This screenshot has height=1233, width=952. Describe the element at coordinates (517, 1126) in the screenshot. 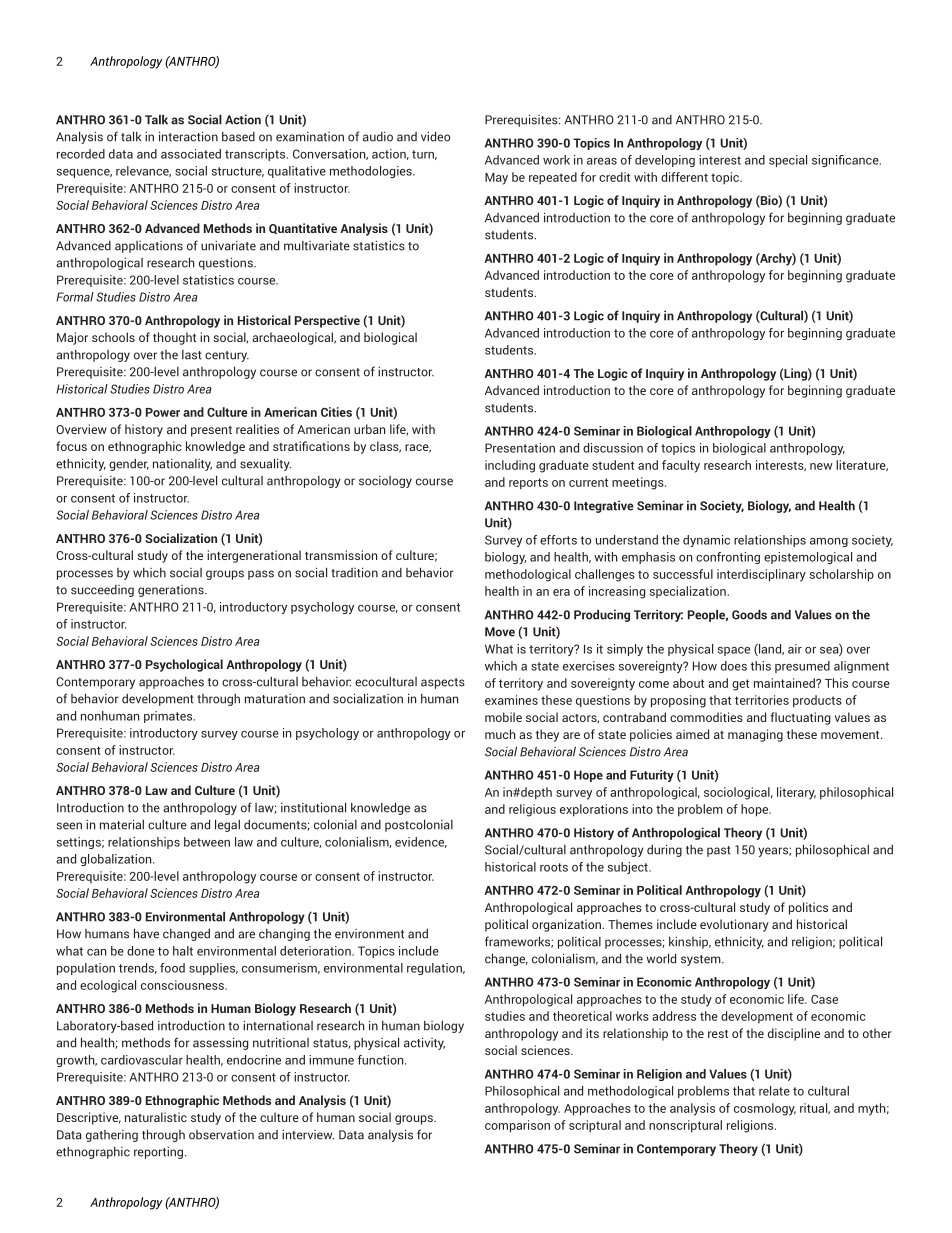

I see `comparison` at that location.
